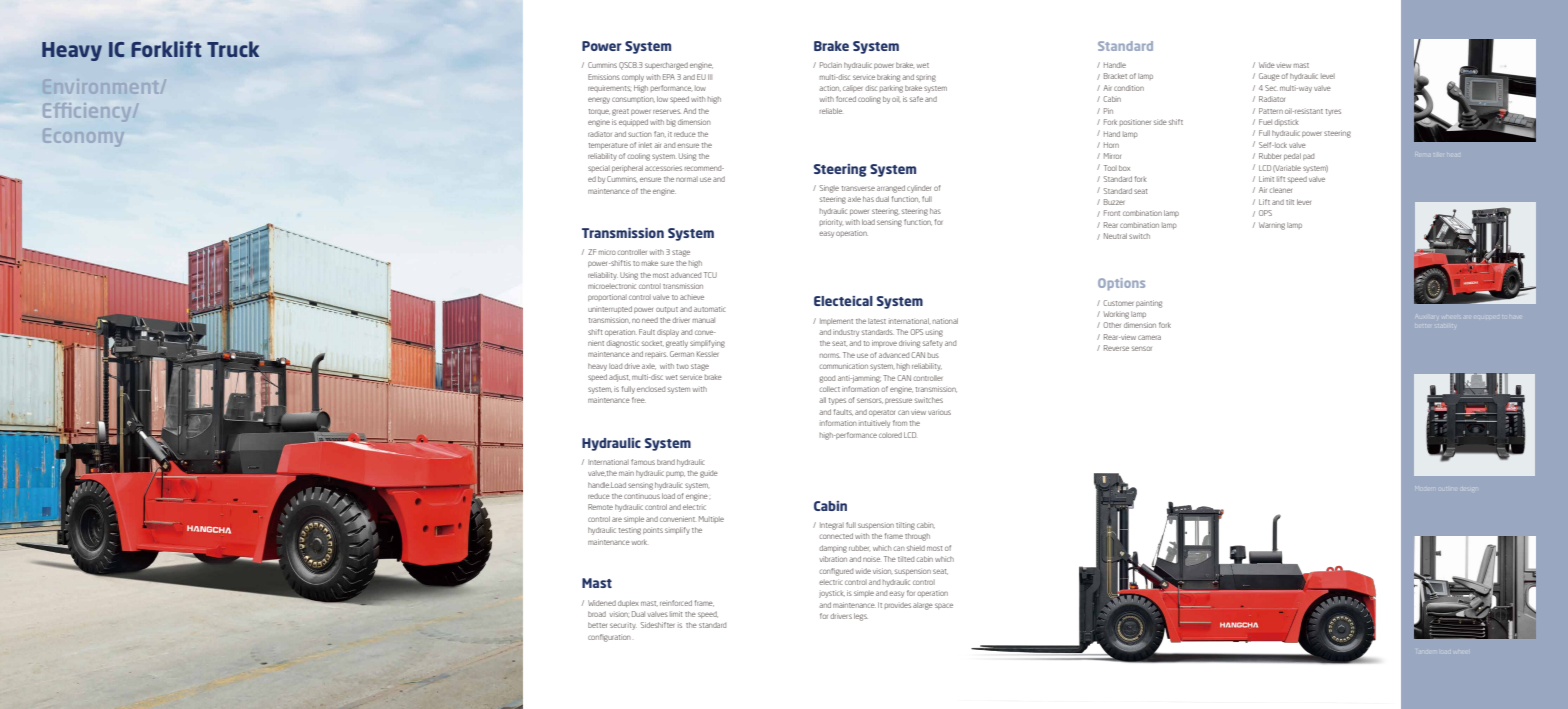  I want to click on norms, so click(830, 355).
